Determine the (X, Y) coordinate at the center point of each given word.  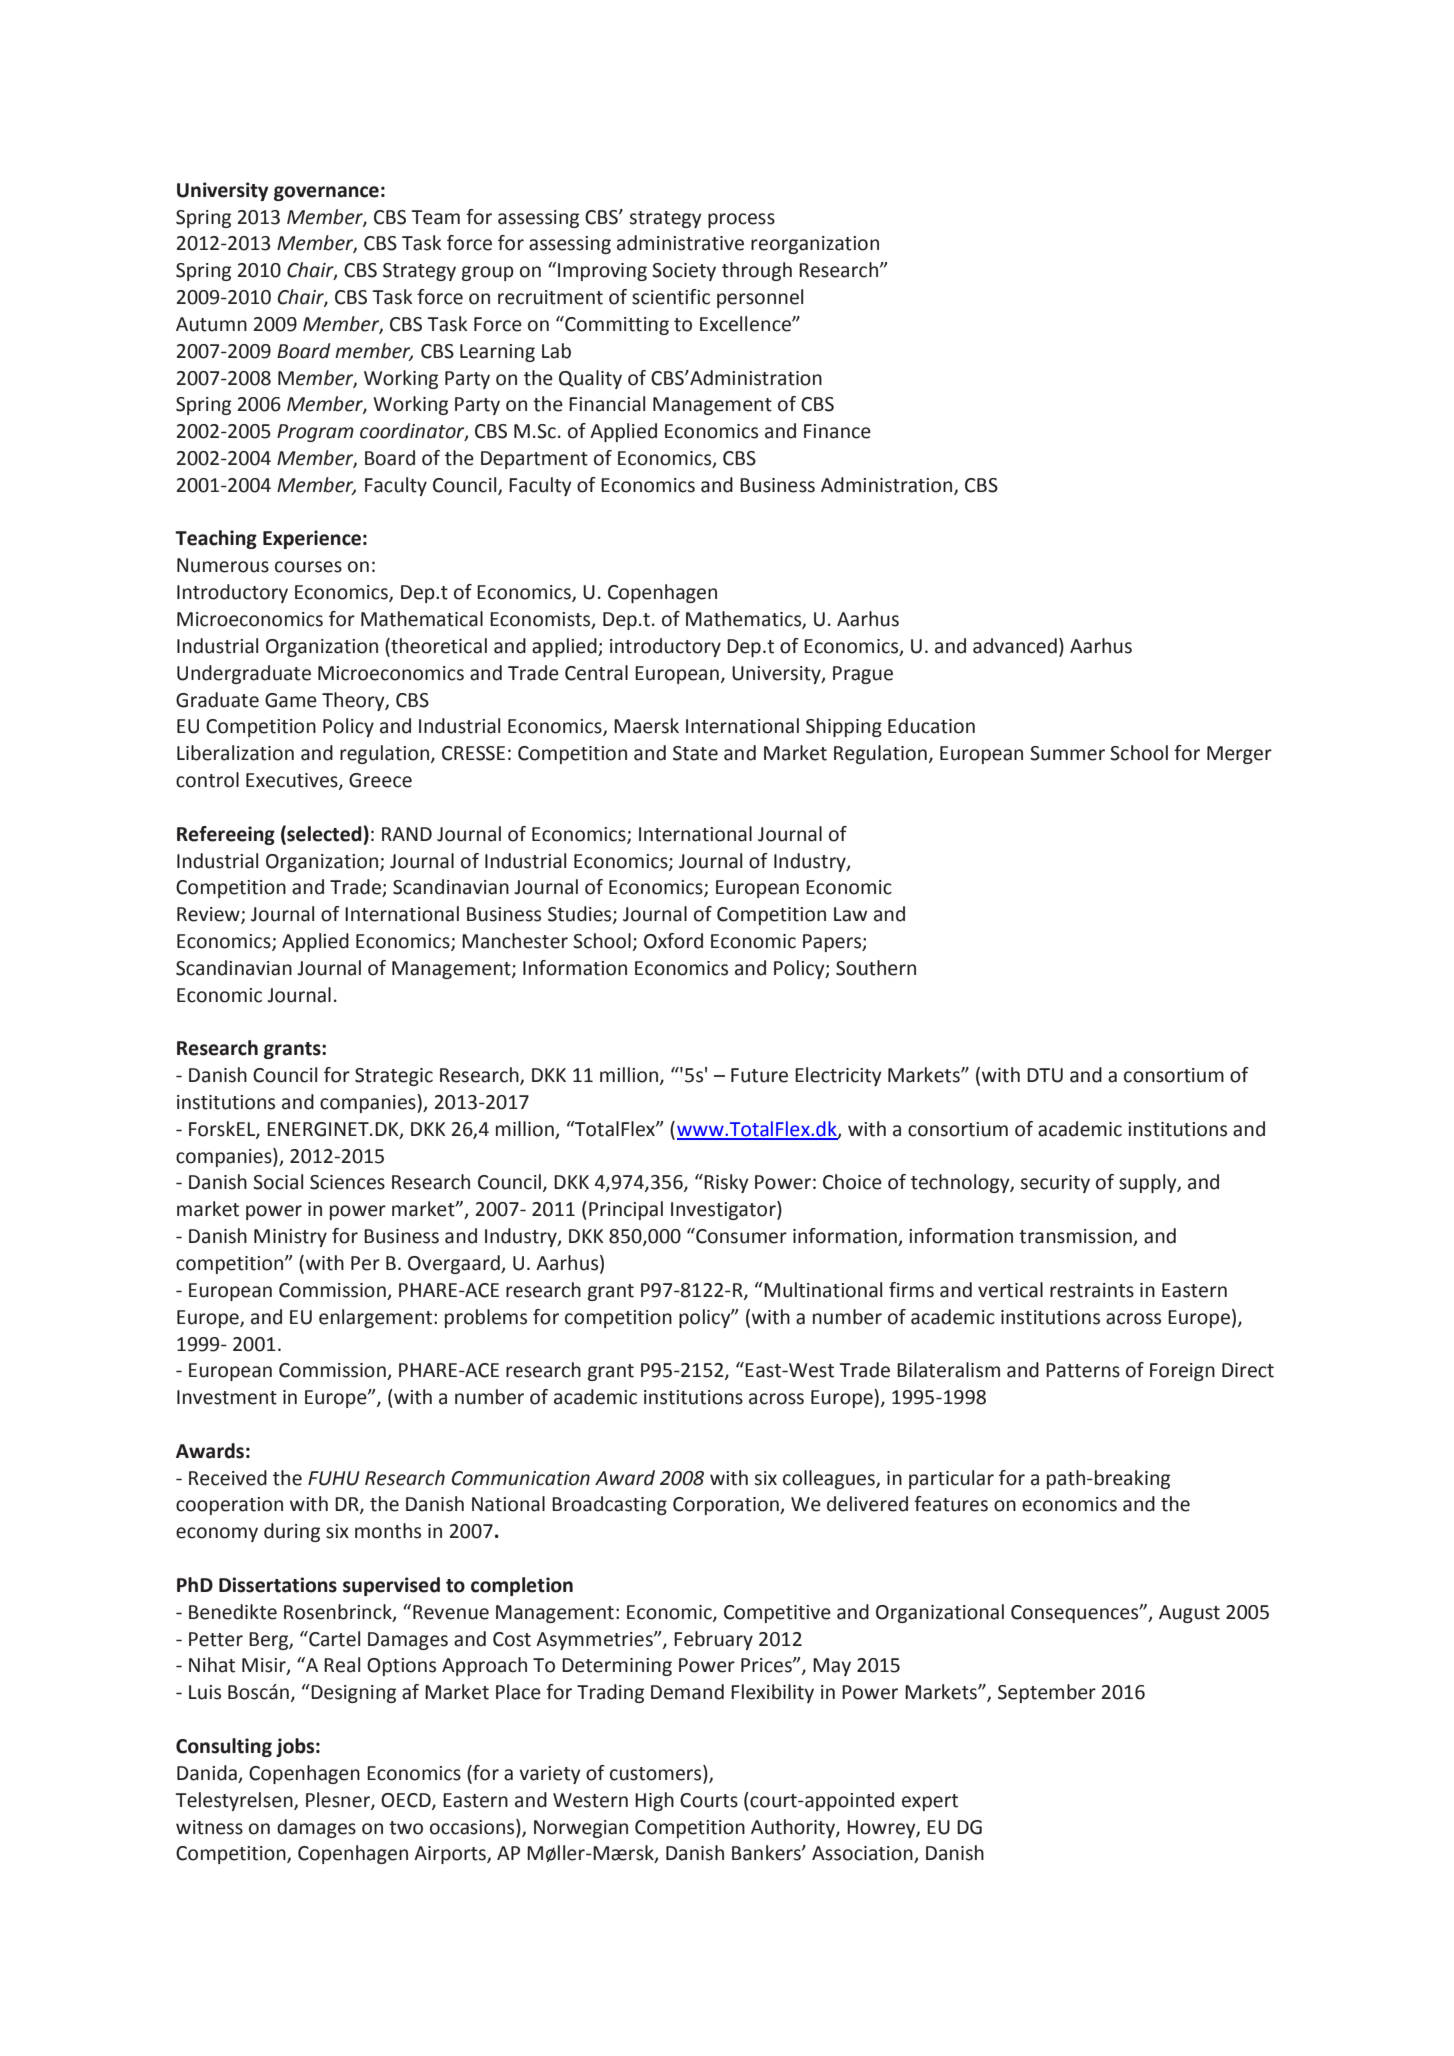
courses (308, 567)
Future (759, 1075)
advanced (1015, 646)
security (1055, 1184)
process (741, 220)
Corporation (727, 1506)
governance (326, 193)
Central (596, 673)
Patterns (1083, 1370)
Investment (227, 1397)
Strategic (394, 1077)
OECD (407, 1801)
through (757, 271)
